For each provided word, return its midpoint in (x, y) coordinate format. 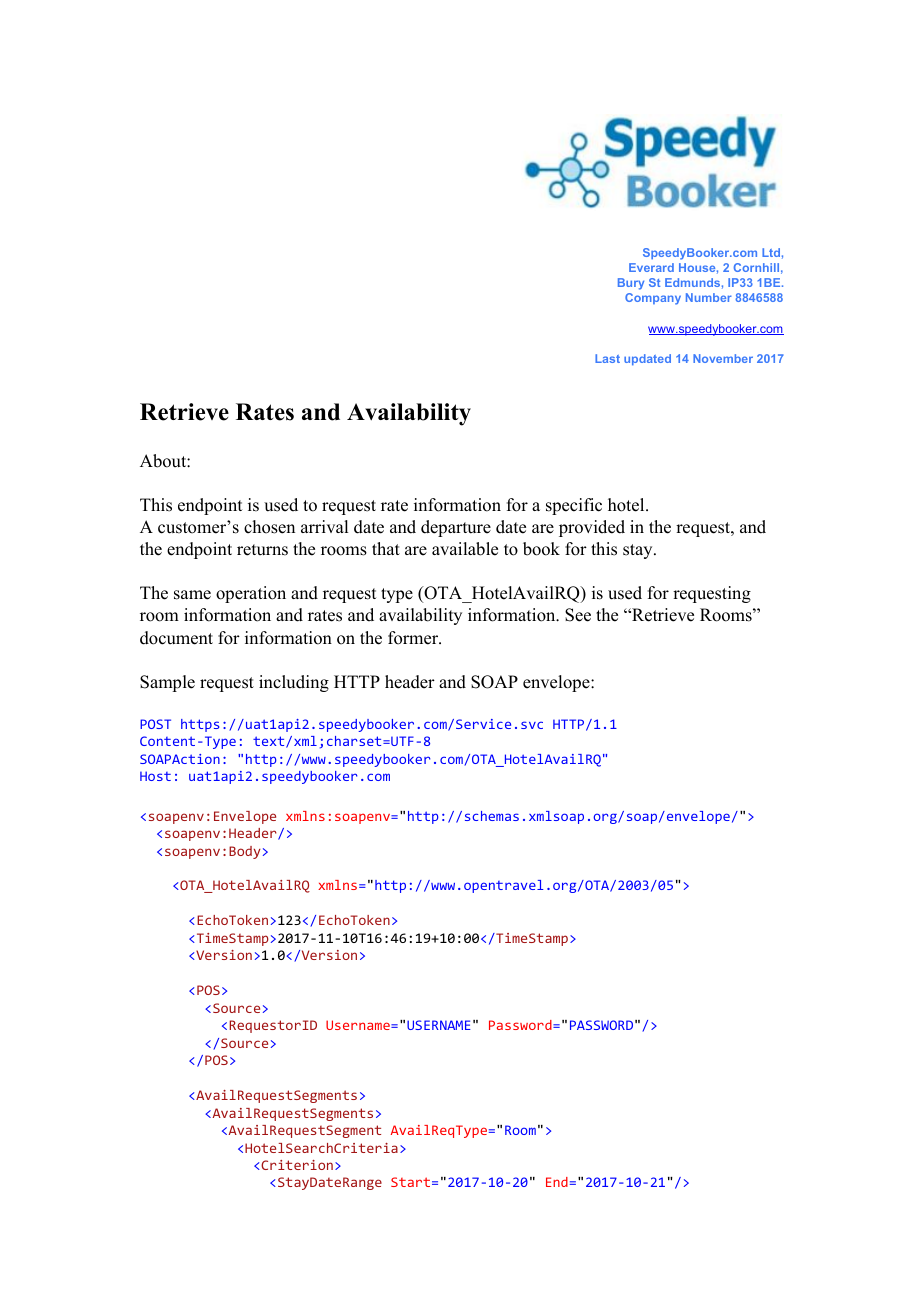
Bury (631, 284)
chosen (269, 527)
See (578, 615)
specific (574, 506)
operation (251, 594)
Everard (651, 267)
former (414, 638)
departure (456, 528)
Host (155, 776)
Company (653, 299)
